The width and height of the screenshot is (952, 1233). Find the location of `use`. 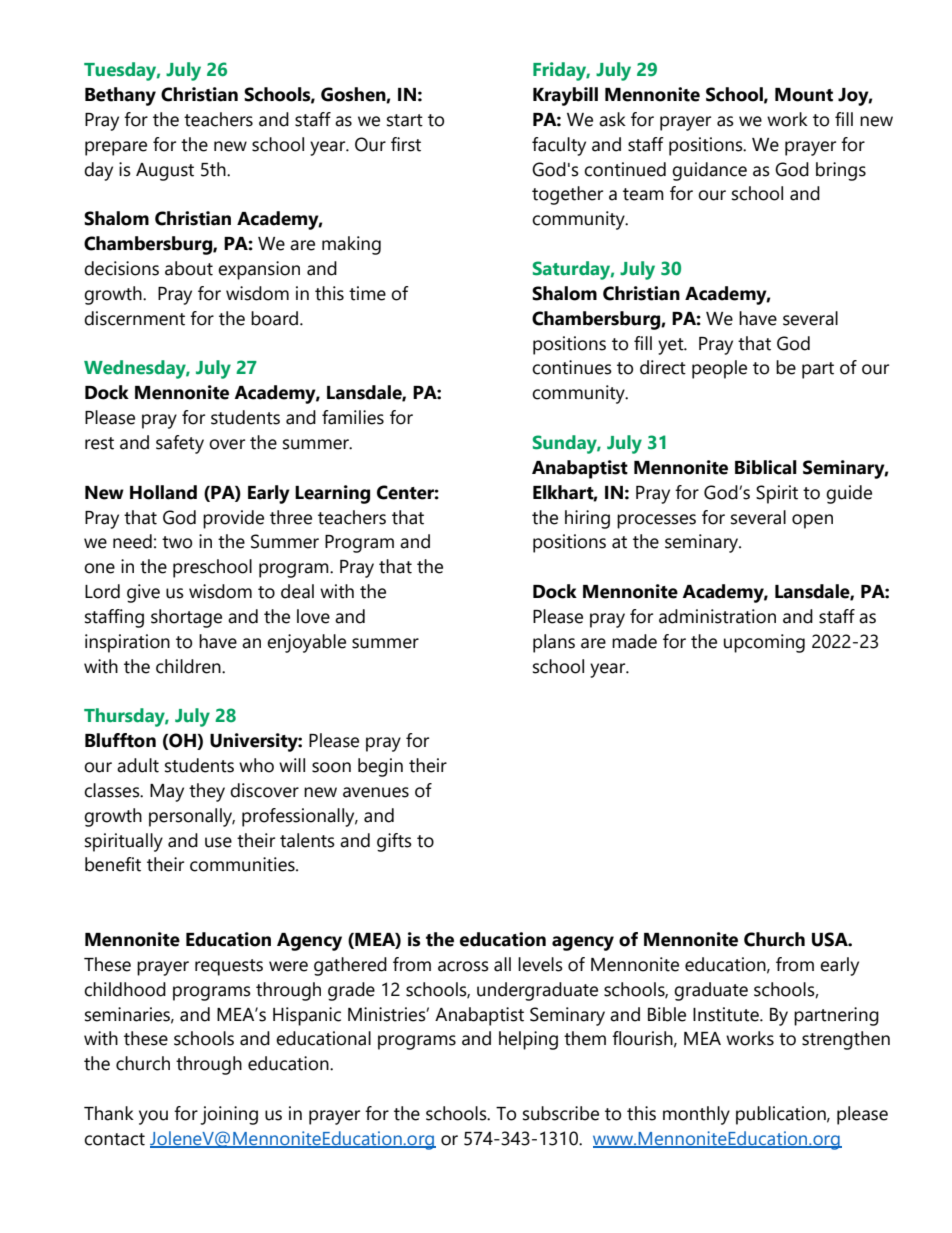

use is located at coordinates (218, 842).
